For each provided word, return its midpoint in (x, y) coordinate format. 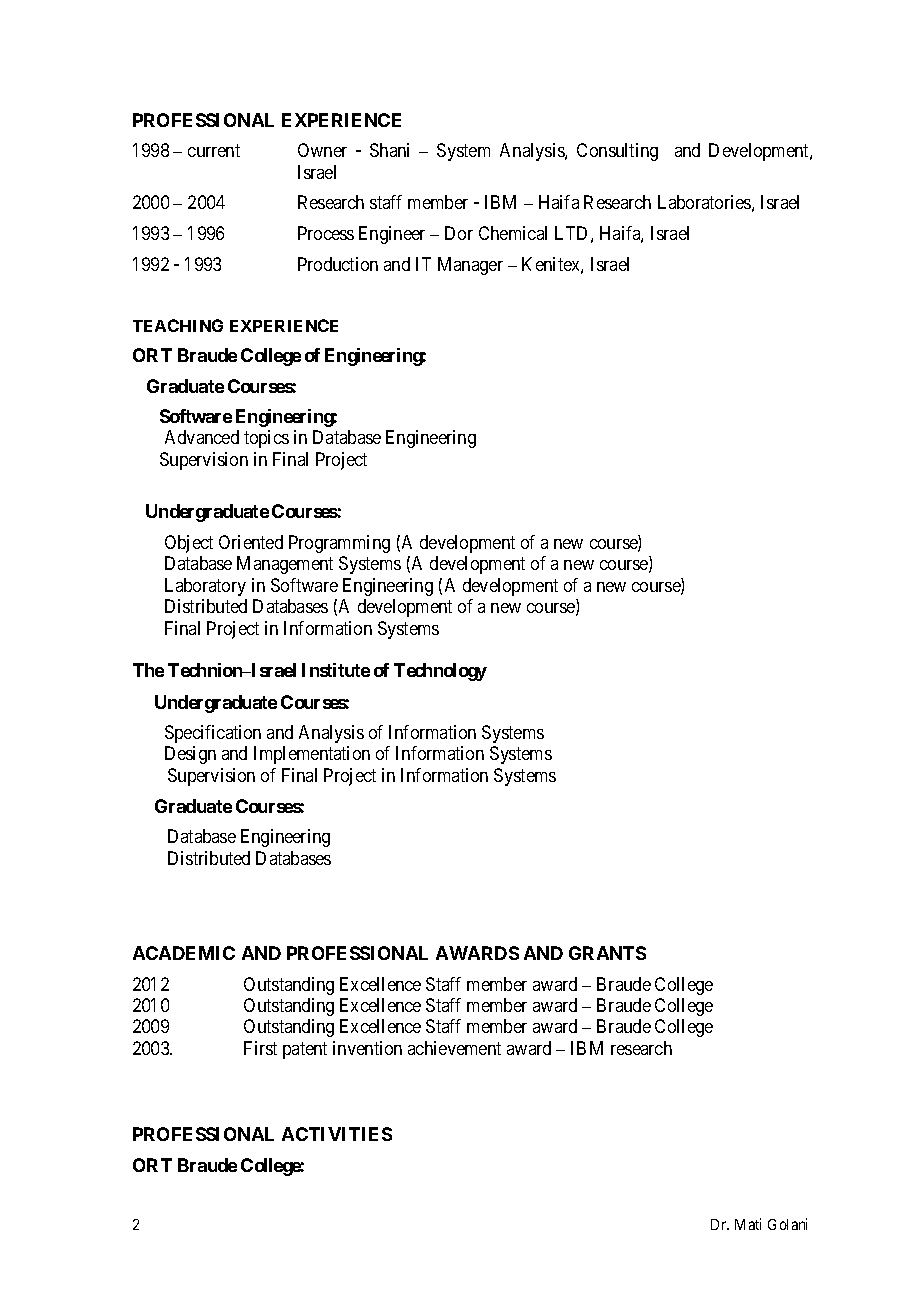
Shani (389, 150)
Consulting (617, 152)
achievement (454, 1048)
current (214, 150)
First (260, 1048)
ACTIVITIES (337, 1134)
